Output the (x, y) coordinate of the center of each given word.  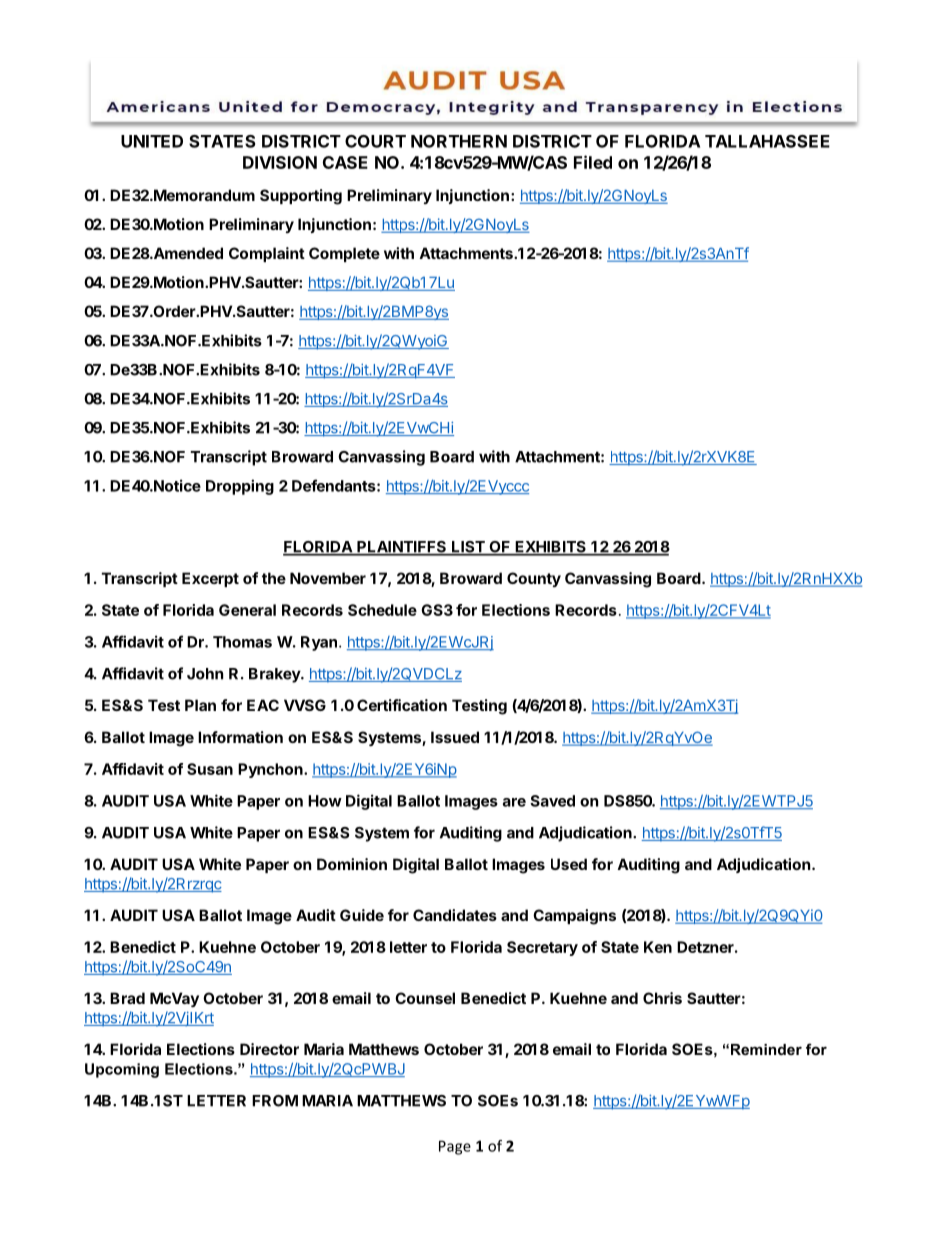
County (534, 579)
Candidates (455, 915)
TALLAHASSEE (767, 141)
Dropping (240, 487)
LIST (468, 548)
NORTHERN (459, 141)
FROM (275, 1101)
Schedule (382, 610)
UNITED (152, 141)
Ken (658, 947)
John (205, 674)
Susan (210, 769)
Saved (552, 801)
